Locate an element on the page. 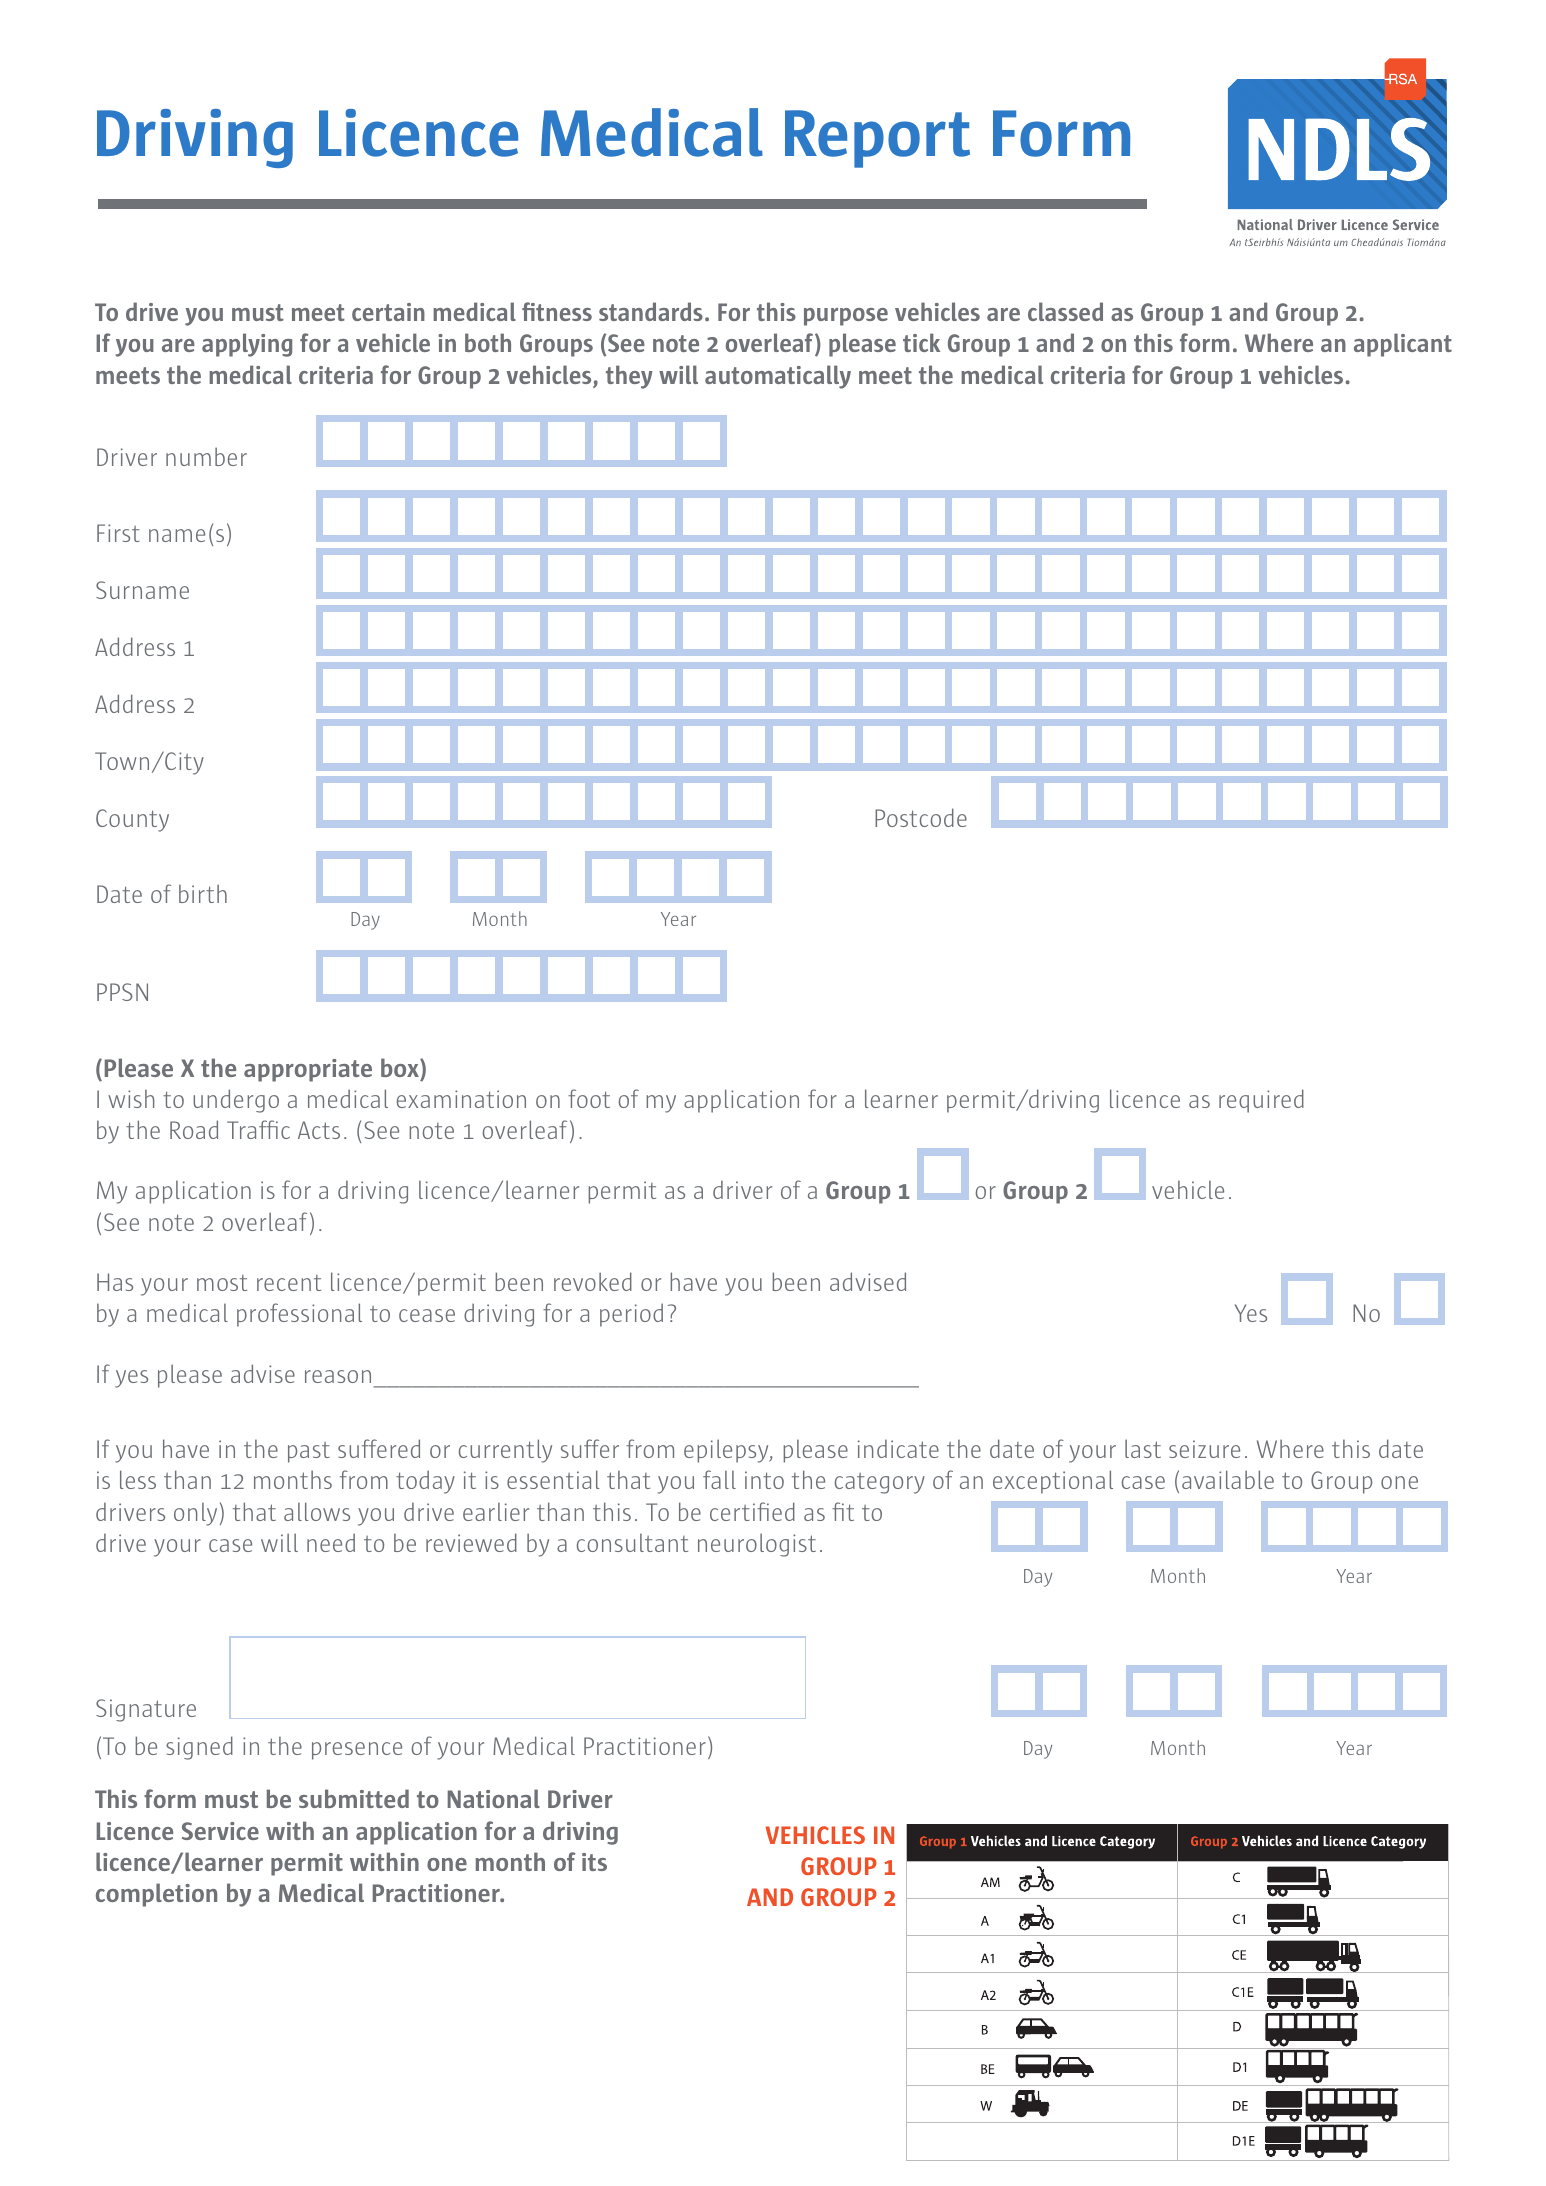 The width and height of the document is (1546, 2186). seizure is located at coordinates (1204, 1449).
